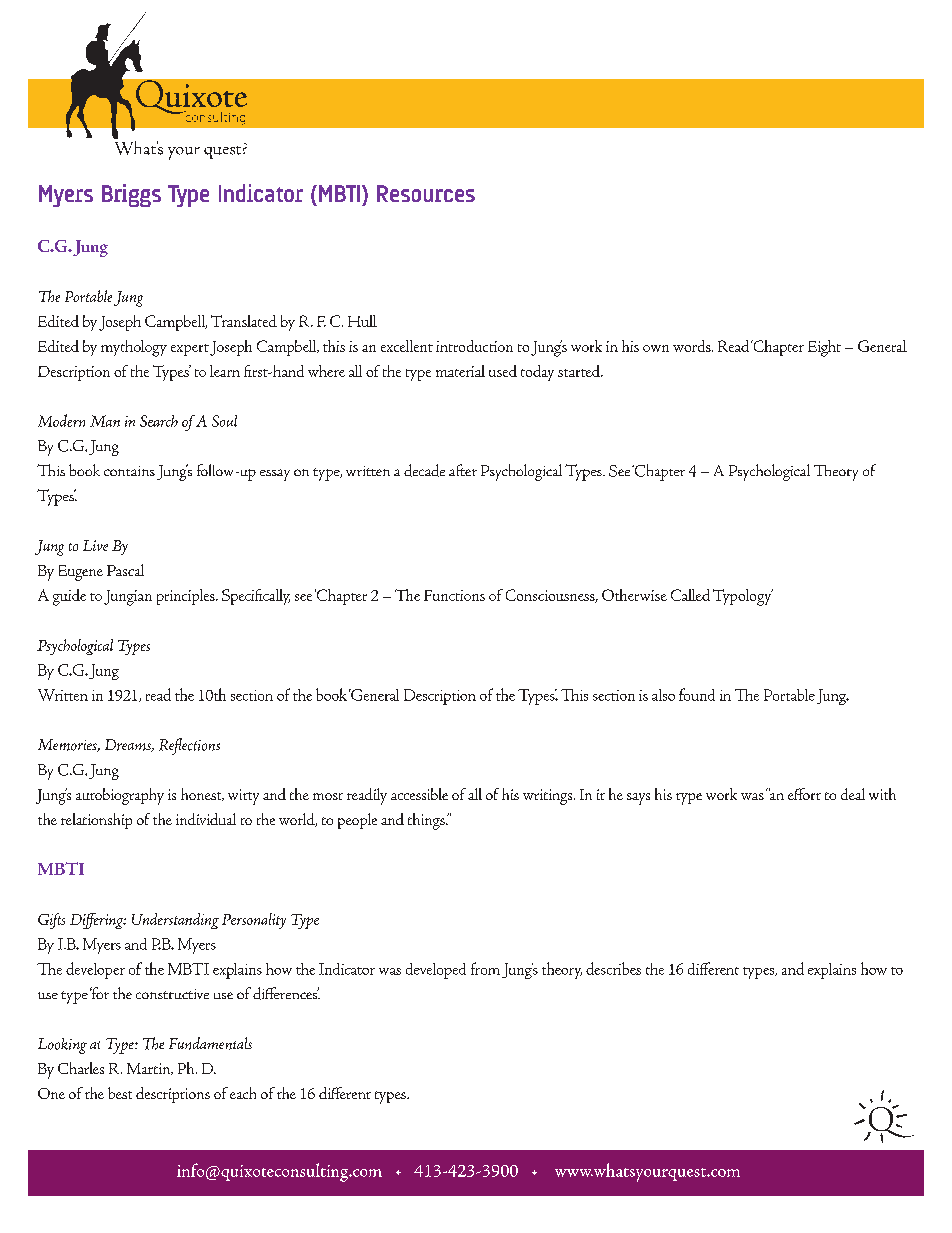  I want to click on Eight, so click(824, 348).
